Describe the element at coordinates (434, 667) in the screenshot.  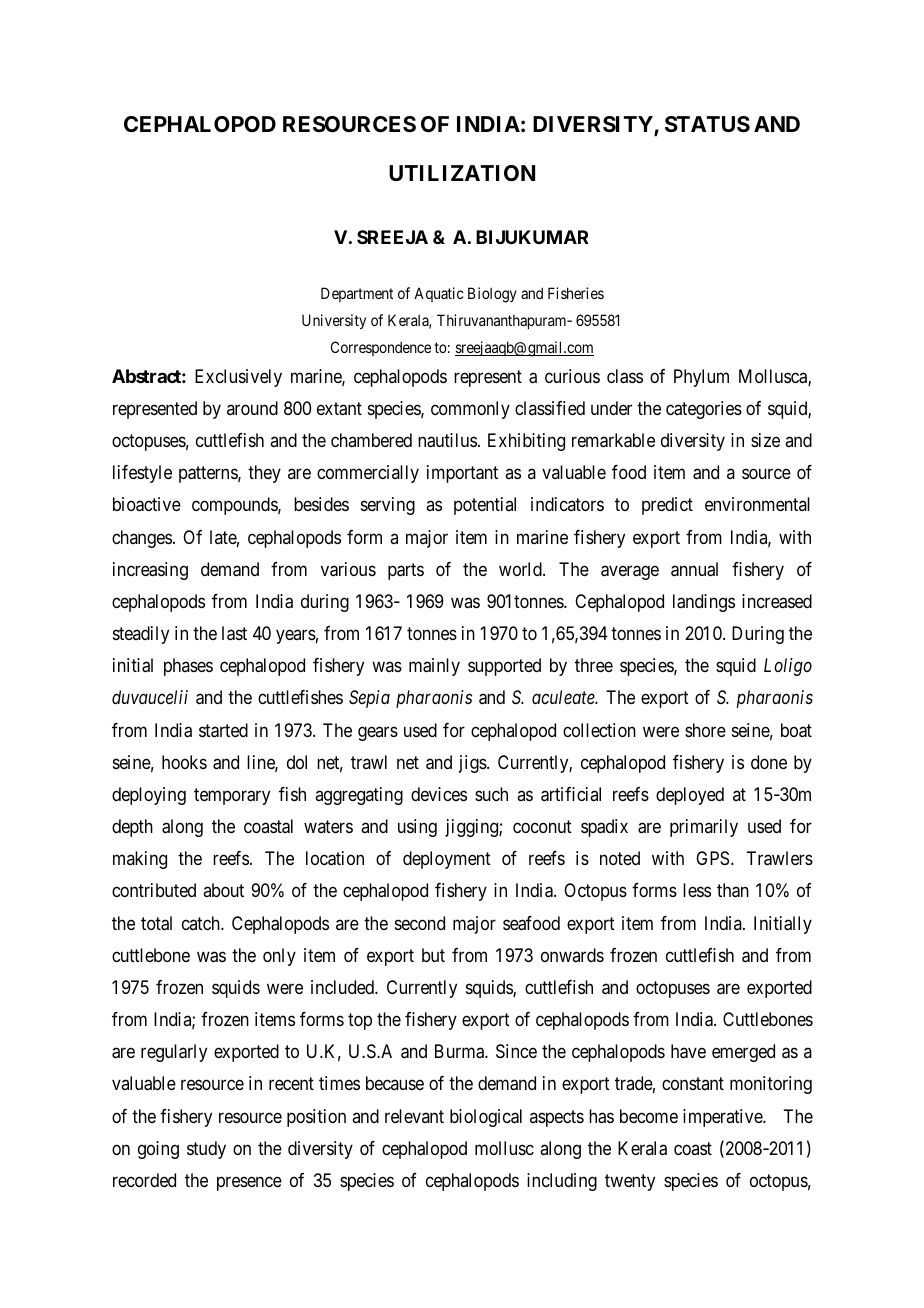
I see `mainly` at that location.
